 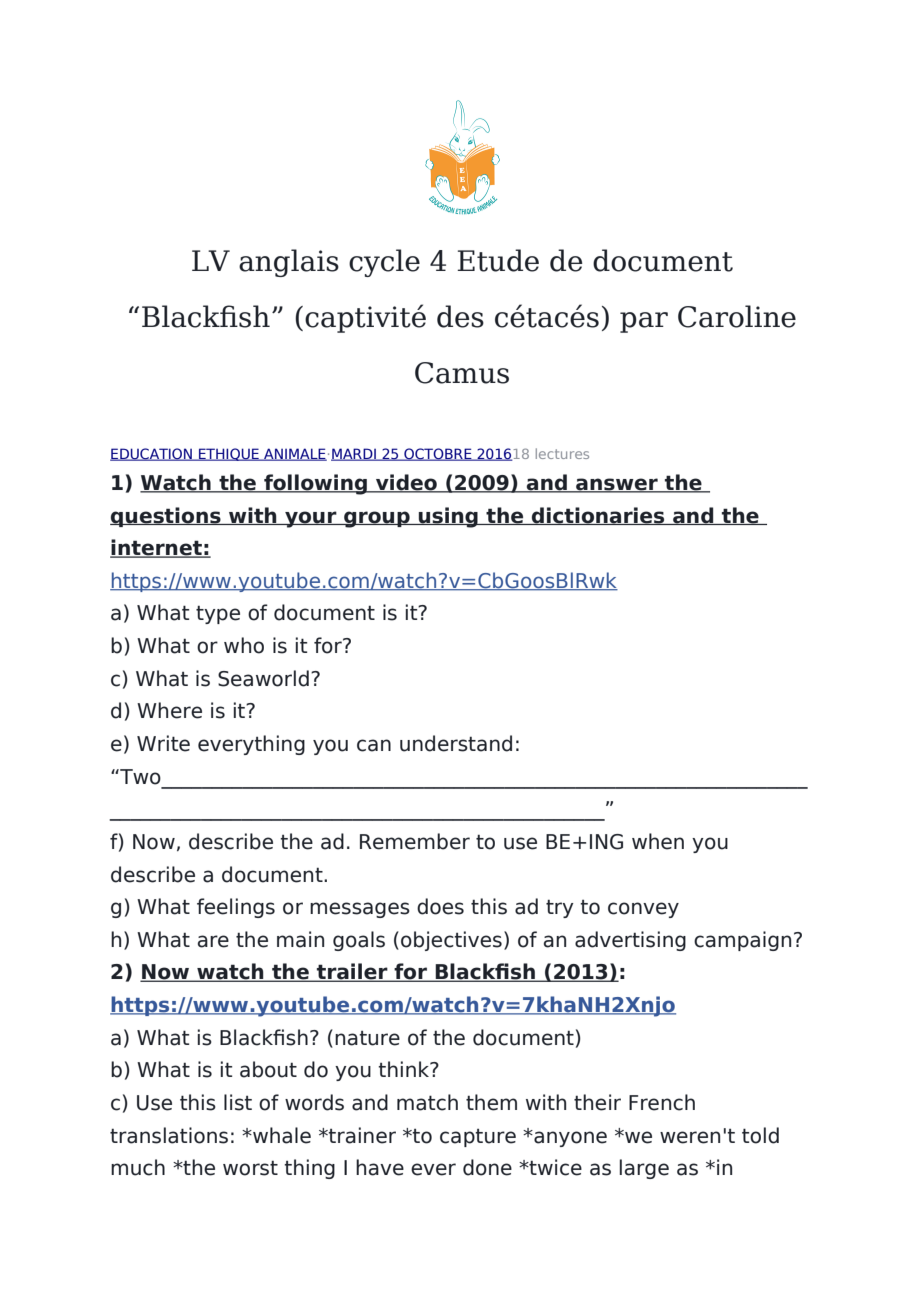 What do you see at coordinates (630, 941) in the image?
I see `advertising` at bounding box center [630, 941].
